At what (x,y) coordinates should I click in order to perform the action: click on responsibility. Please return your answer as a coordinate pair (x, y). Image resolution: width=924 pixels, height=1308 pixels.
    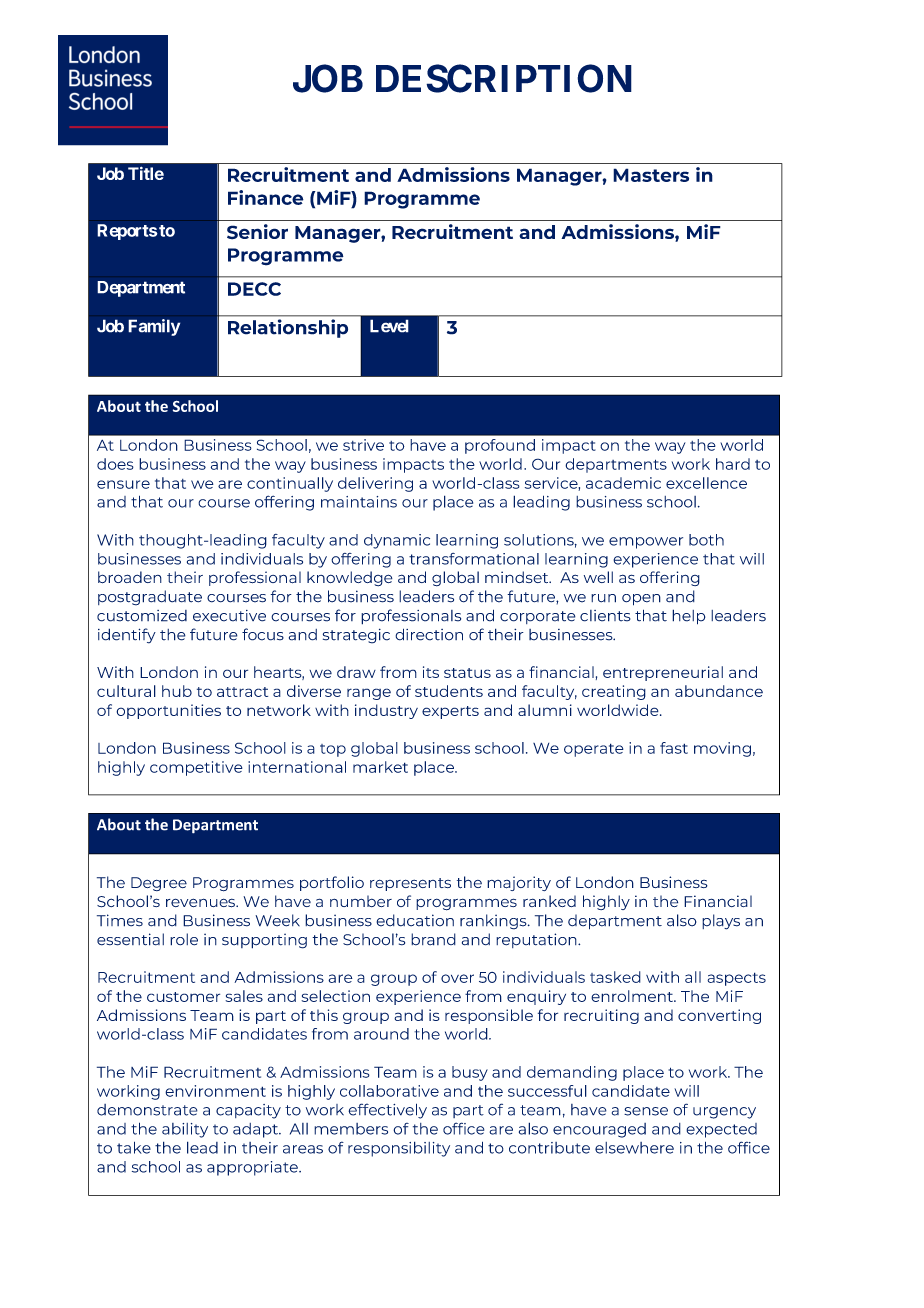
    Looking at the image, I should click on (399, 1149).
